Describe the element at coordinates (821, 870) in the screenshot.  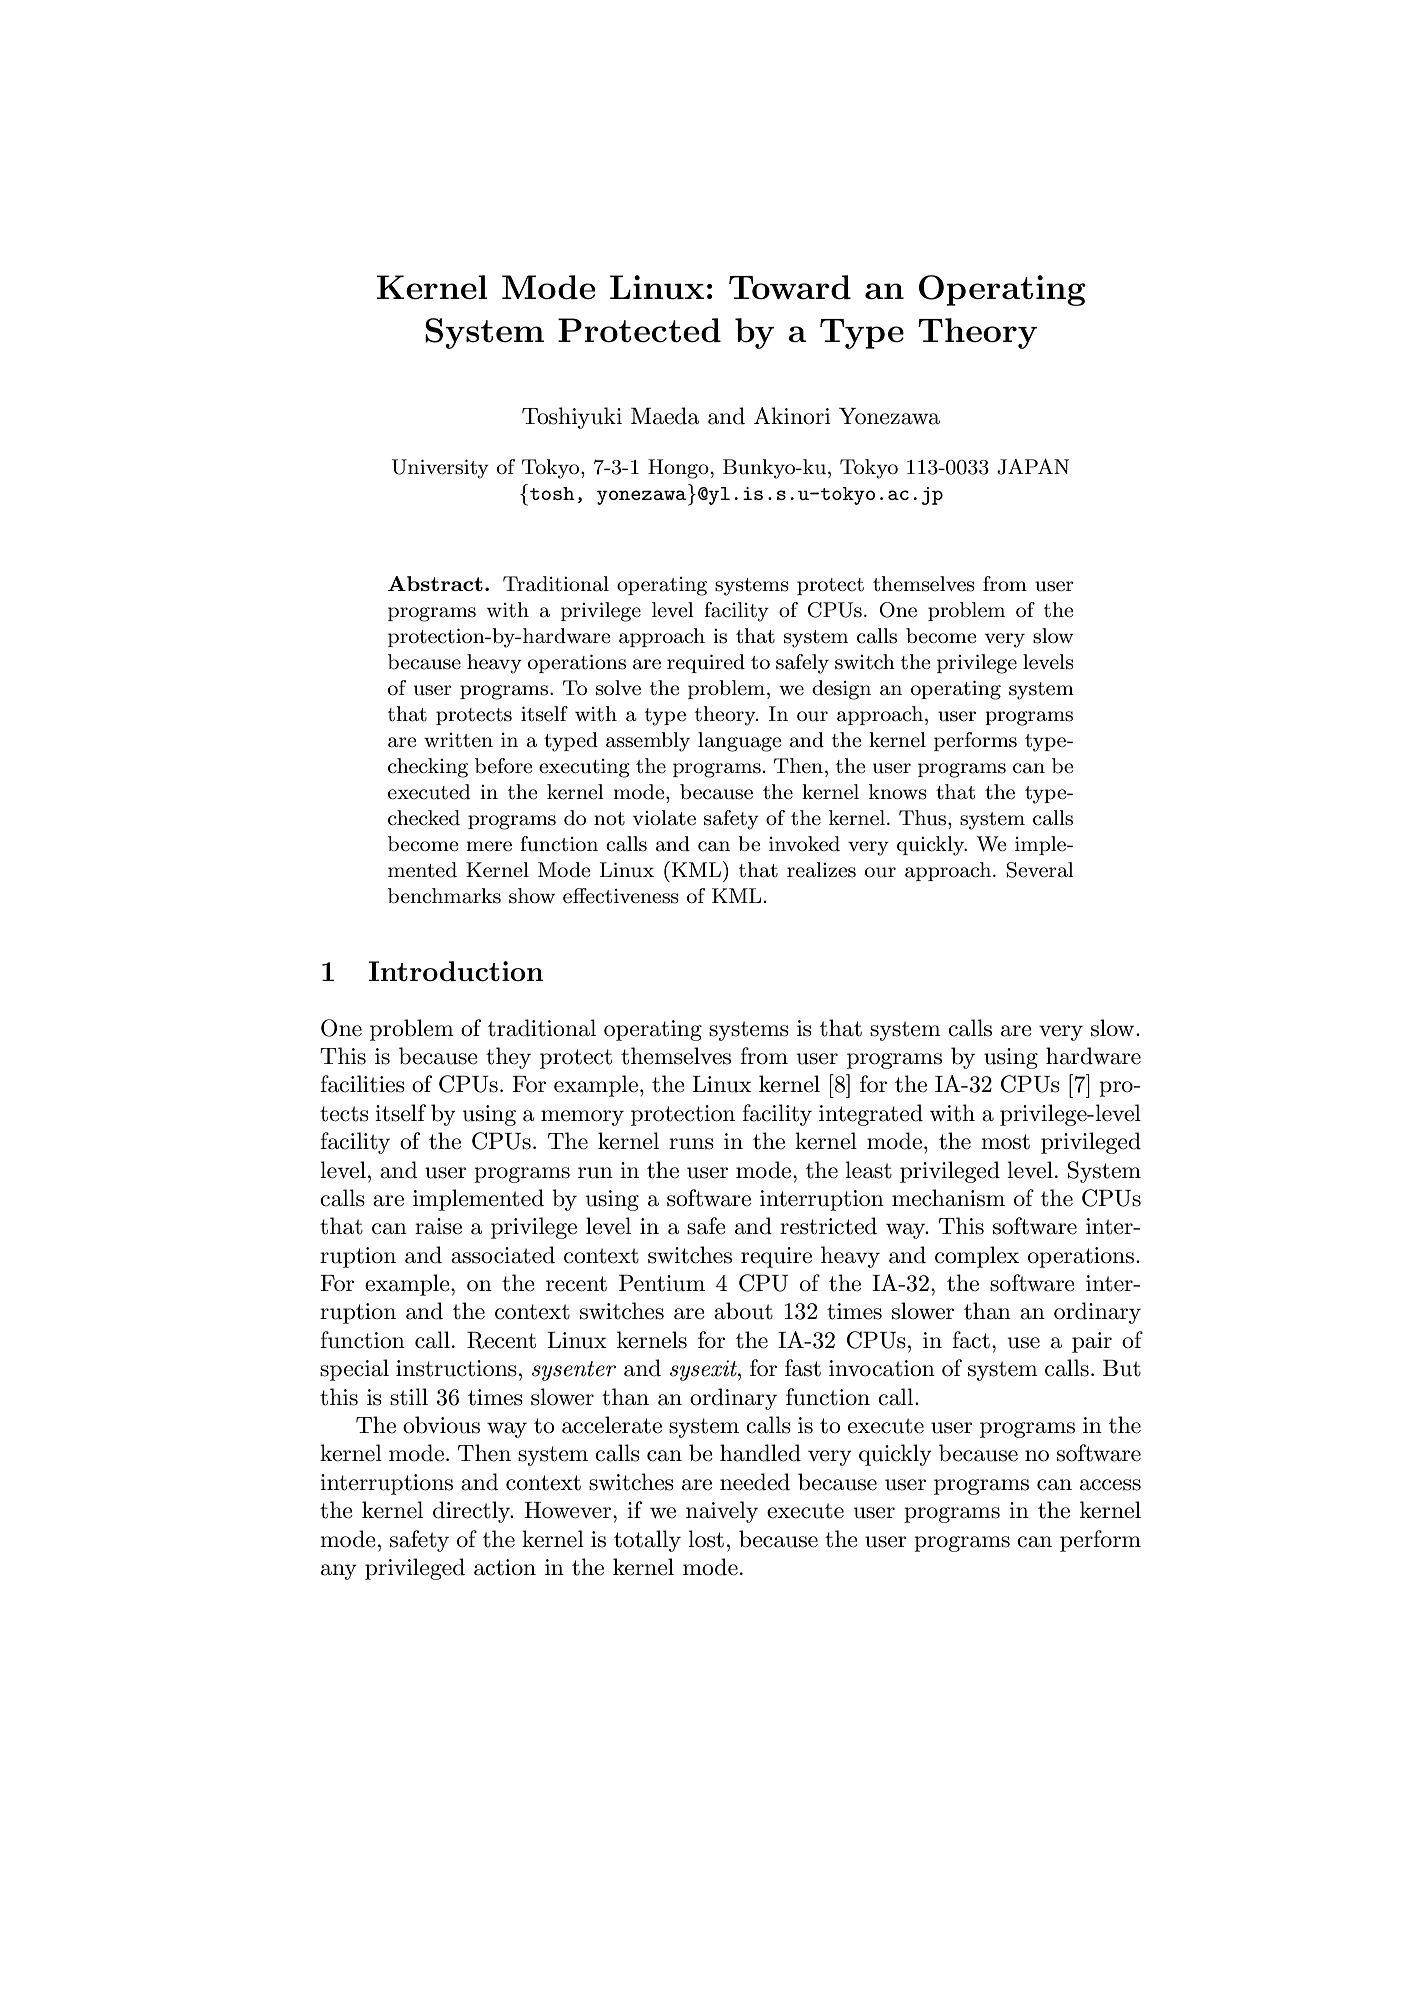
I see `realizes` at that location.
